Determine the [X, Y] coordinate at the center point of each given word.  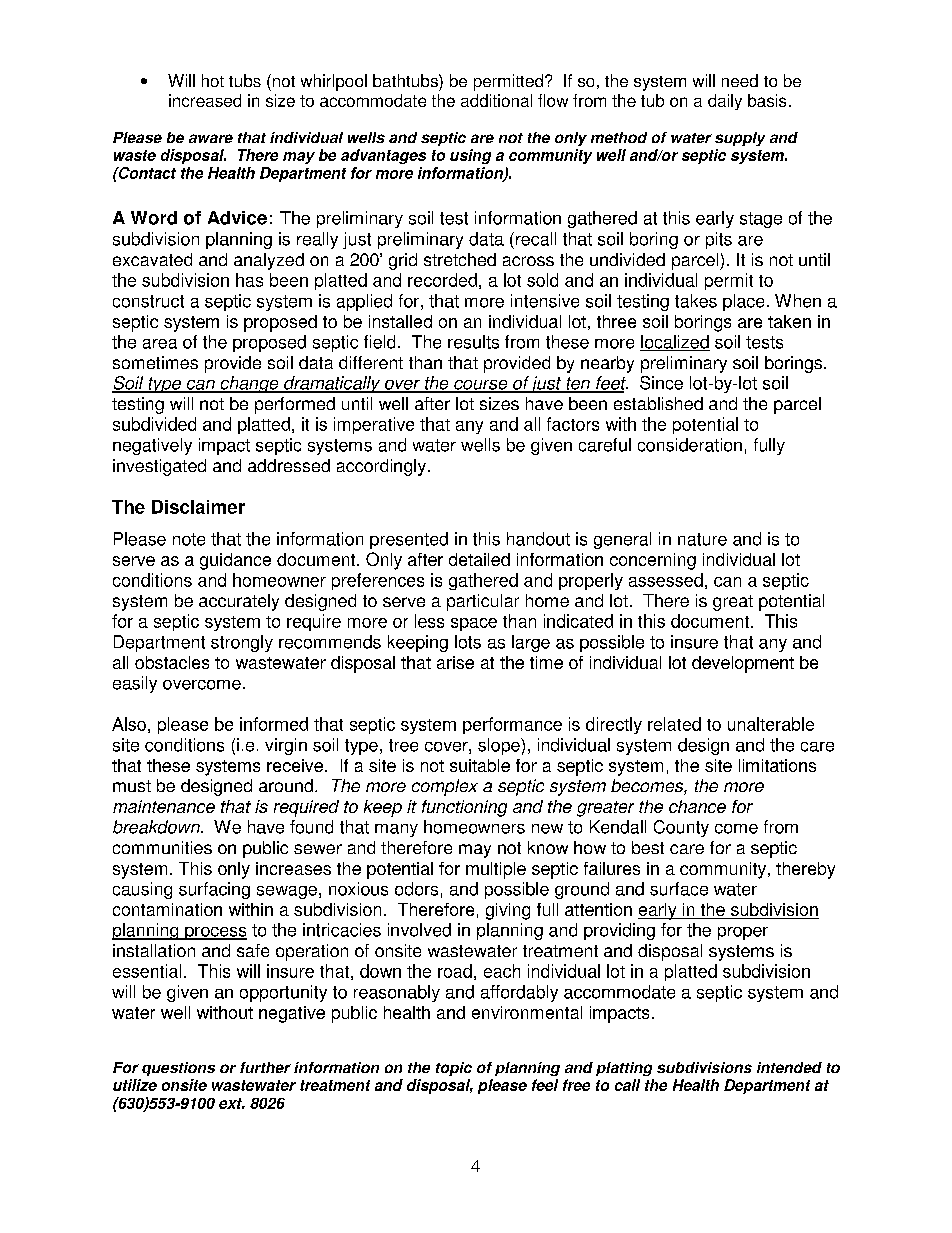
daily [725, 102]
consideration [690, 445]
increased [205, 100]
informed [274, 724]
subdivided [154, 424]
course [481, 386]
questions [178, 1069]
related [674, 724]
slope [500, 746]
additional [496, 100]
